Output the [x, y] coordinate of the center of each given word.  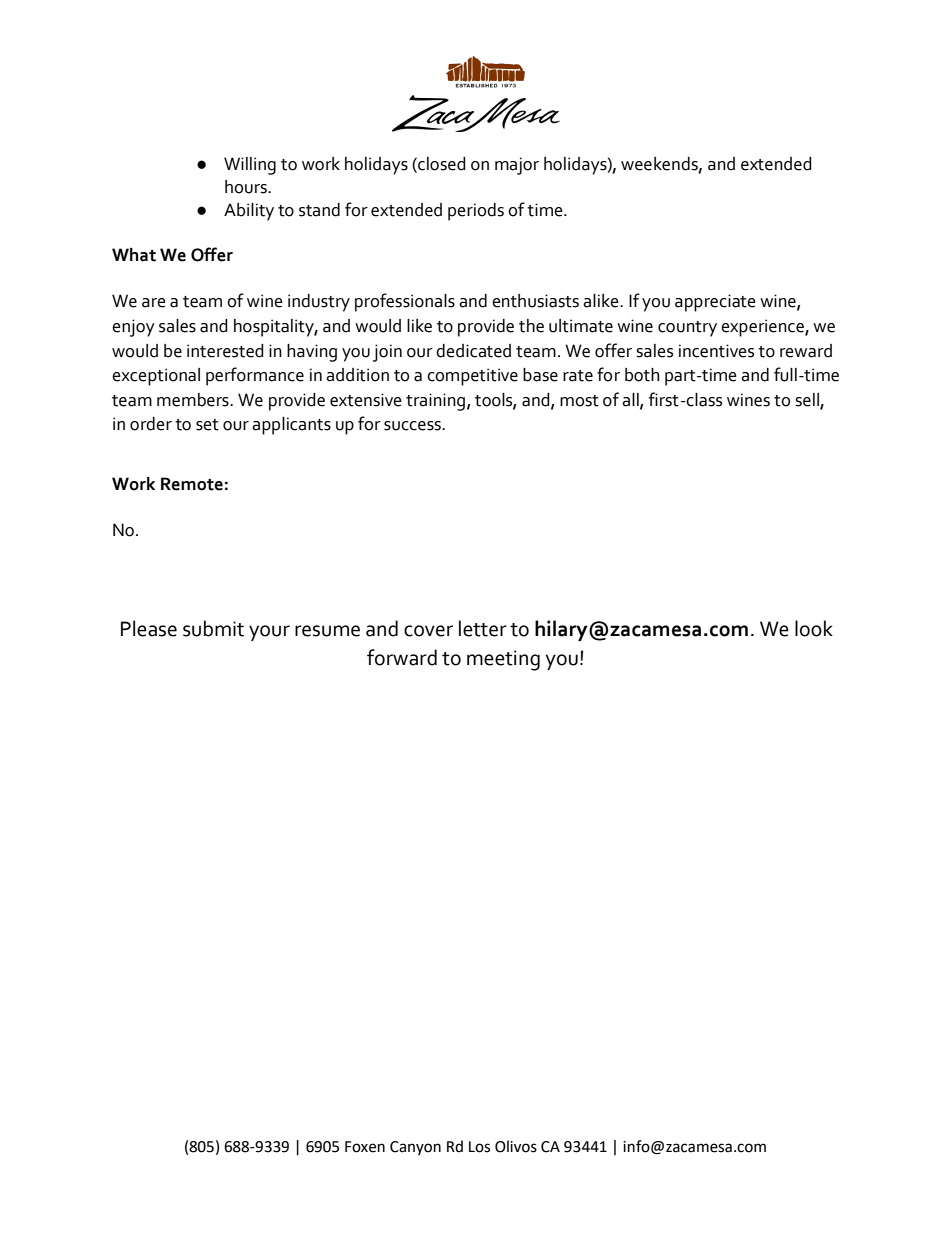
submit [213, 628]
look [814, 628]
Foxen [365, 1147]
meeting [503, 660]
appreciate [715, 303]
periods [476, 212]
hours [247, 187]
